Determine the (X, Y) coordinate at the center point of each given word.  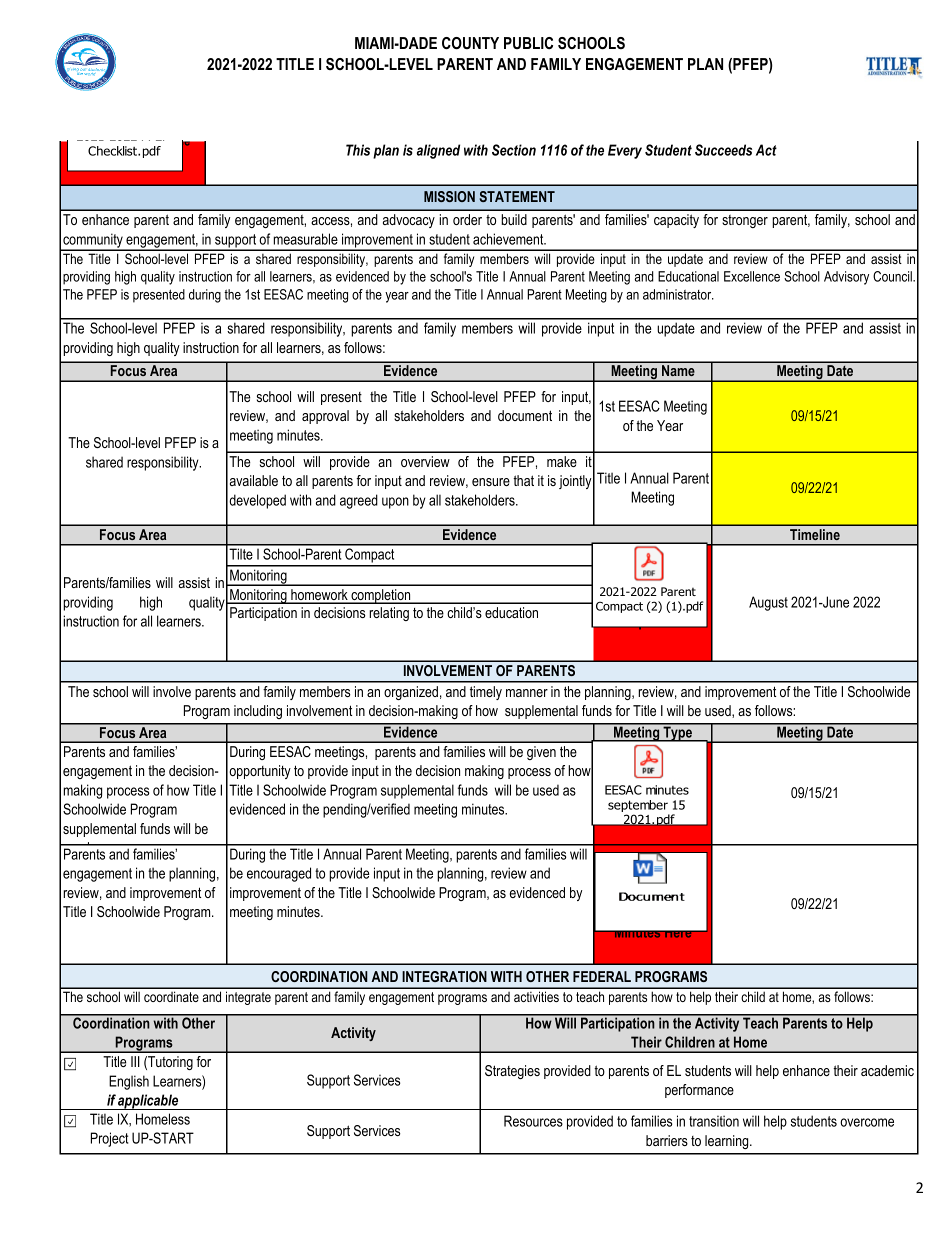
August (768, 603)
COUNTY (470, 43)
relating (389, 614)
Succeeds (723, 150)
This (358, 150)
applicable (149, 1102)
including (258, 712)
